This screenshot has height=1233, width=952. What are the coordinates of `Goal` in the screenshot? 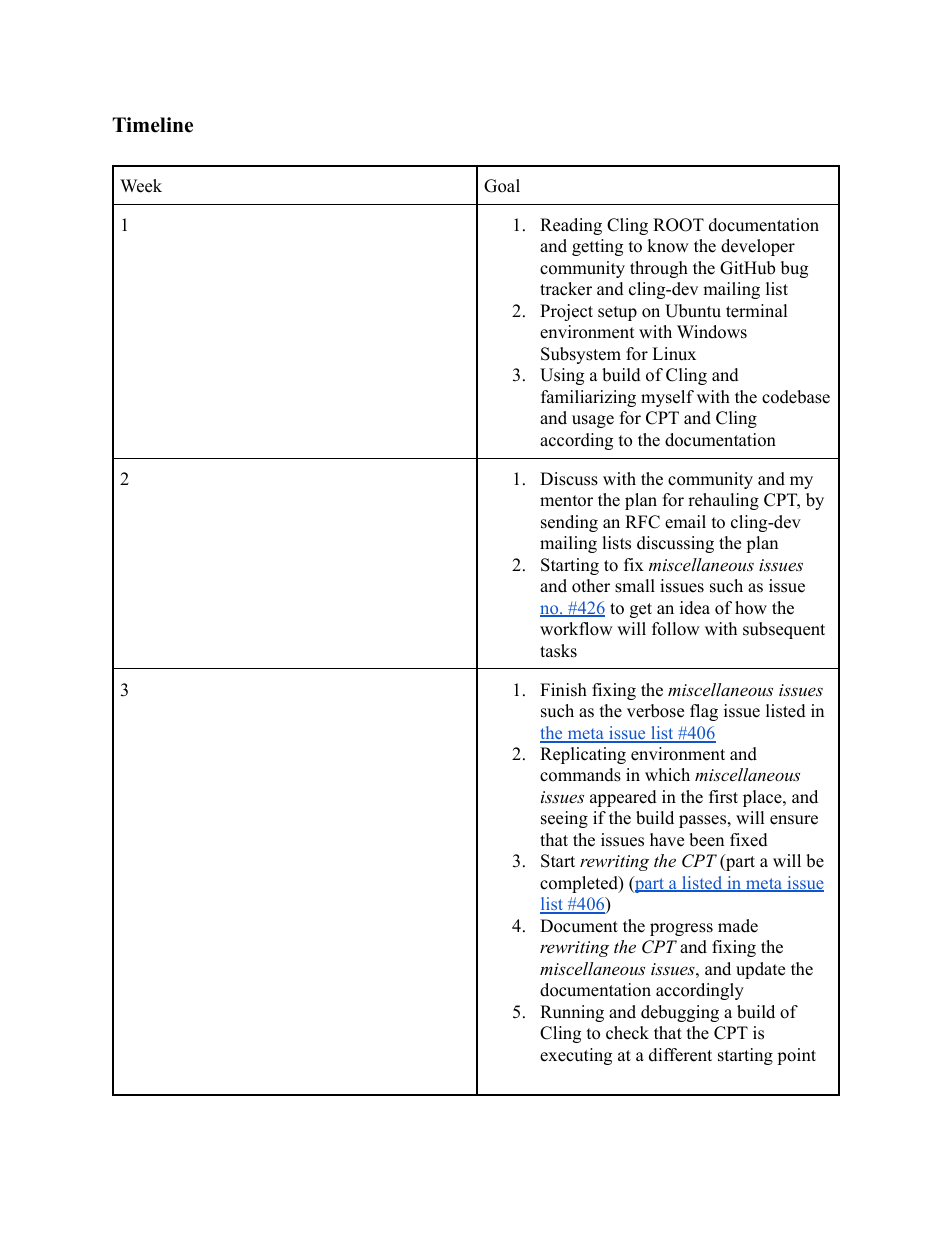 It's located at (502, 186).
